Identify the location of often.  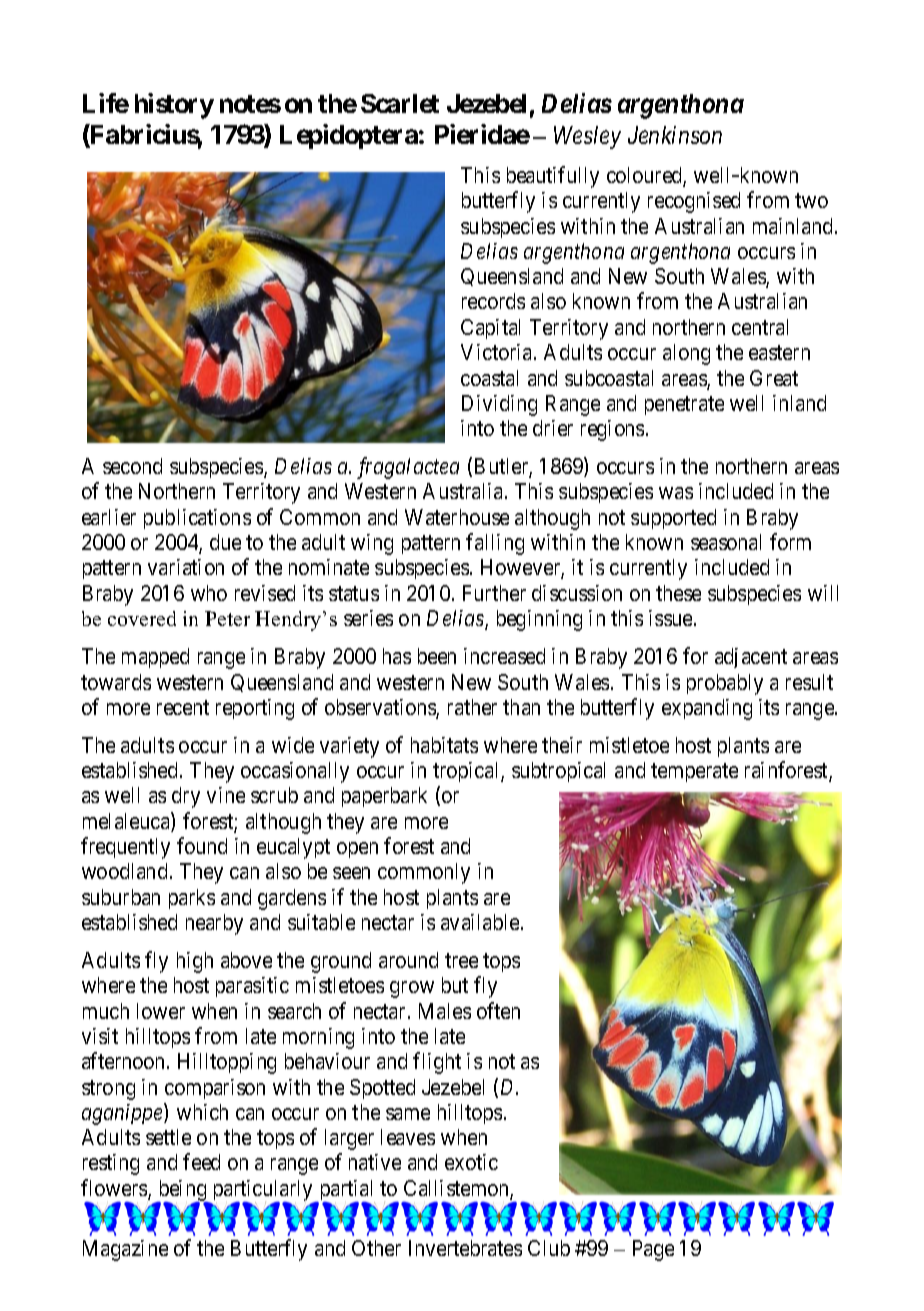
(498, 1010).
